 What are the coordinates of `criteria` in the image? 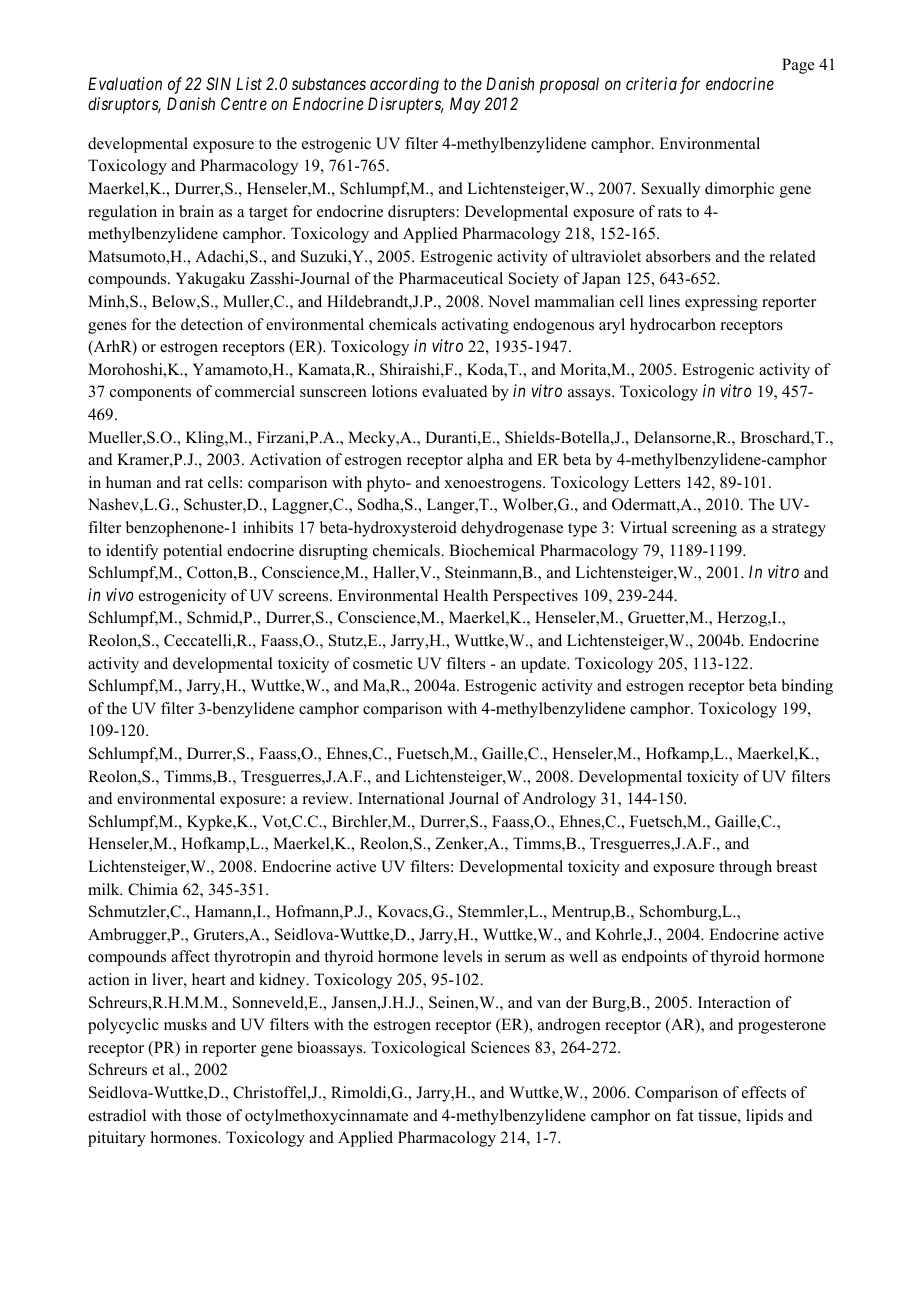 It's located at (651, 83).
